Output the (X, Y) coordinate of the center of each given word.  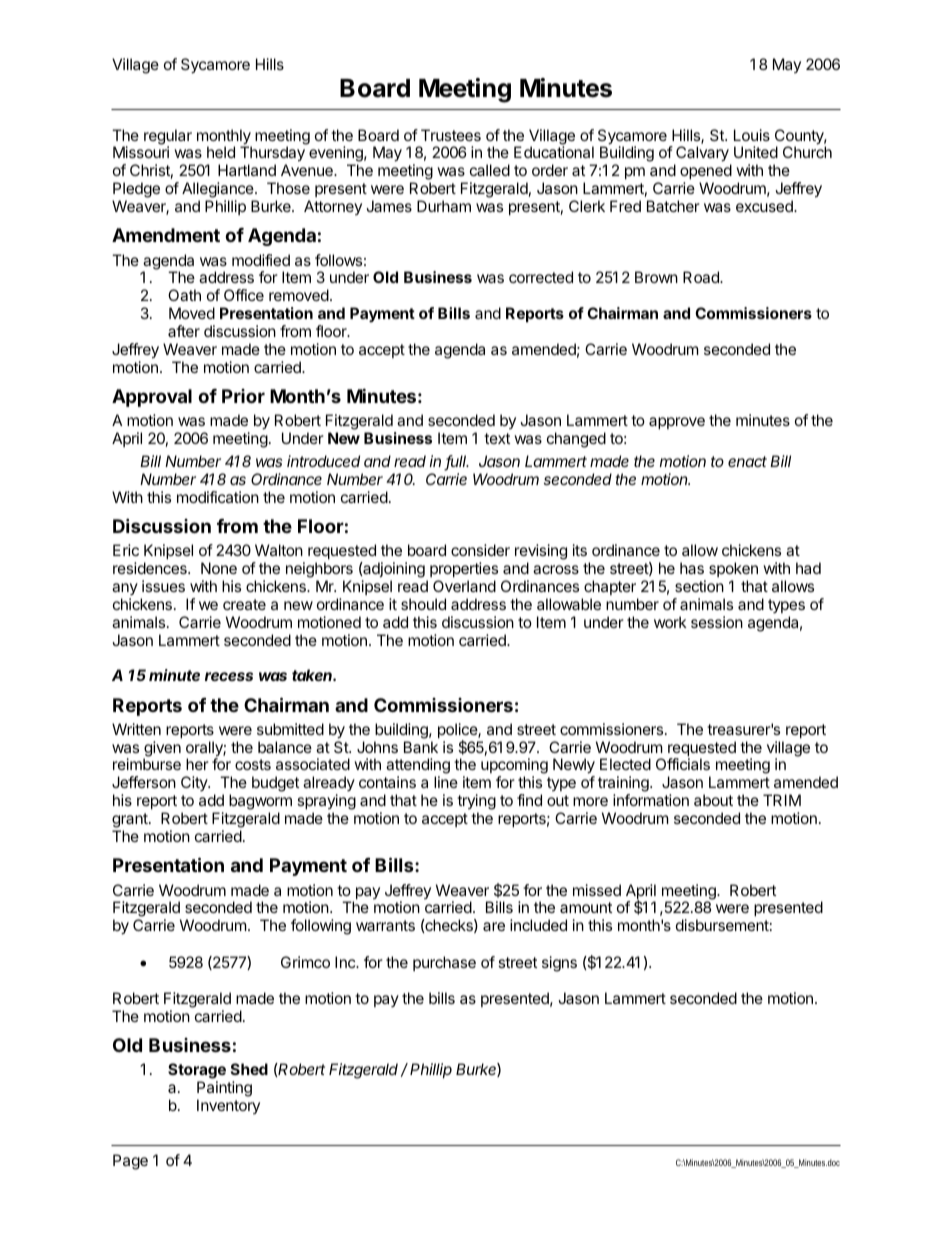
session (717, 622)
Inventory (228, 1106)
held (221, 152)
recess (229, 676)
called (490, 170)
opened (706, 173)
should (423, 604)
